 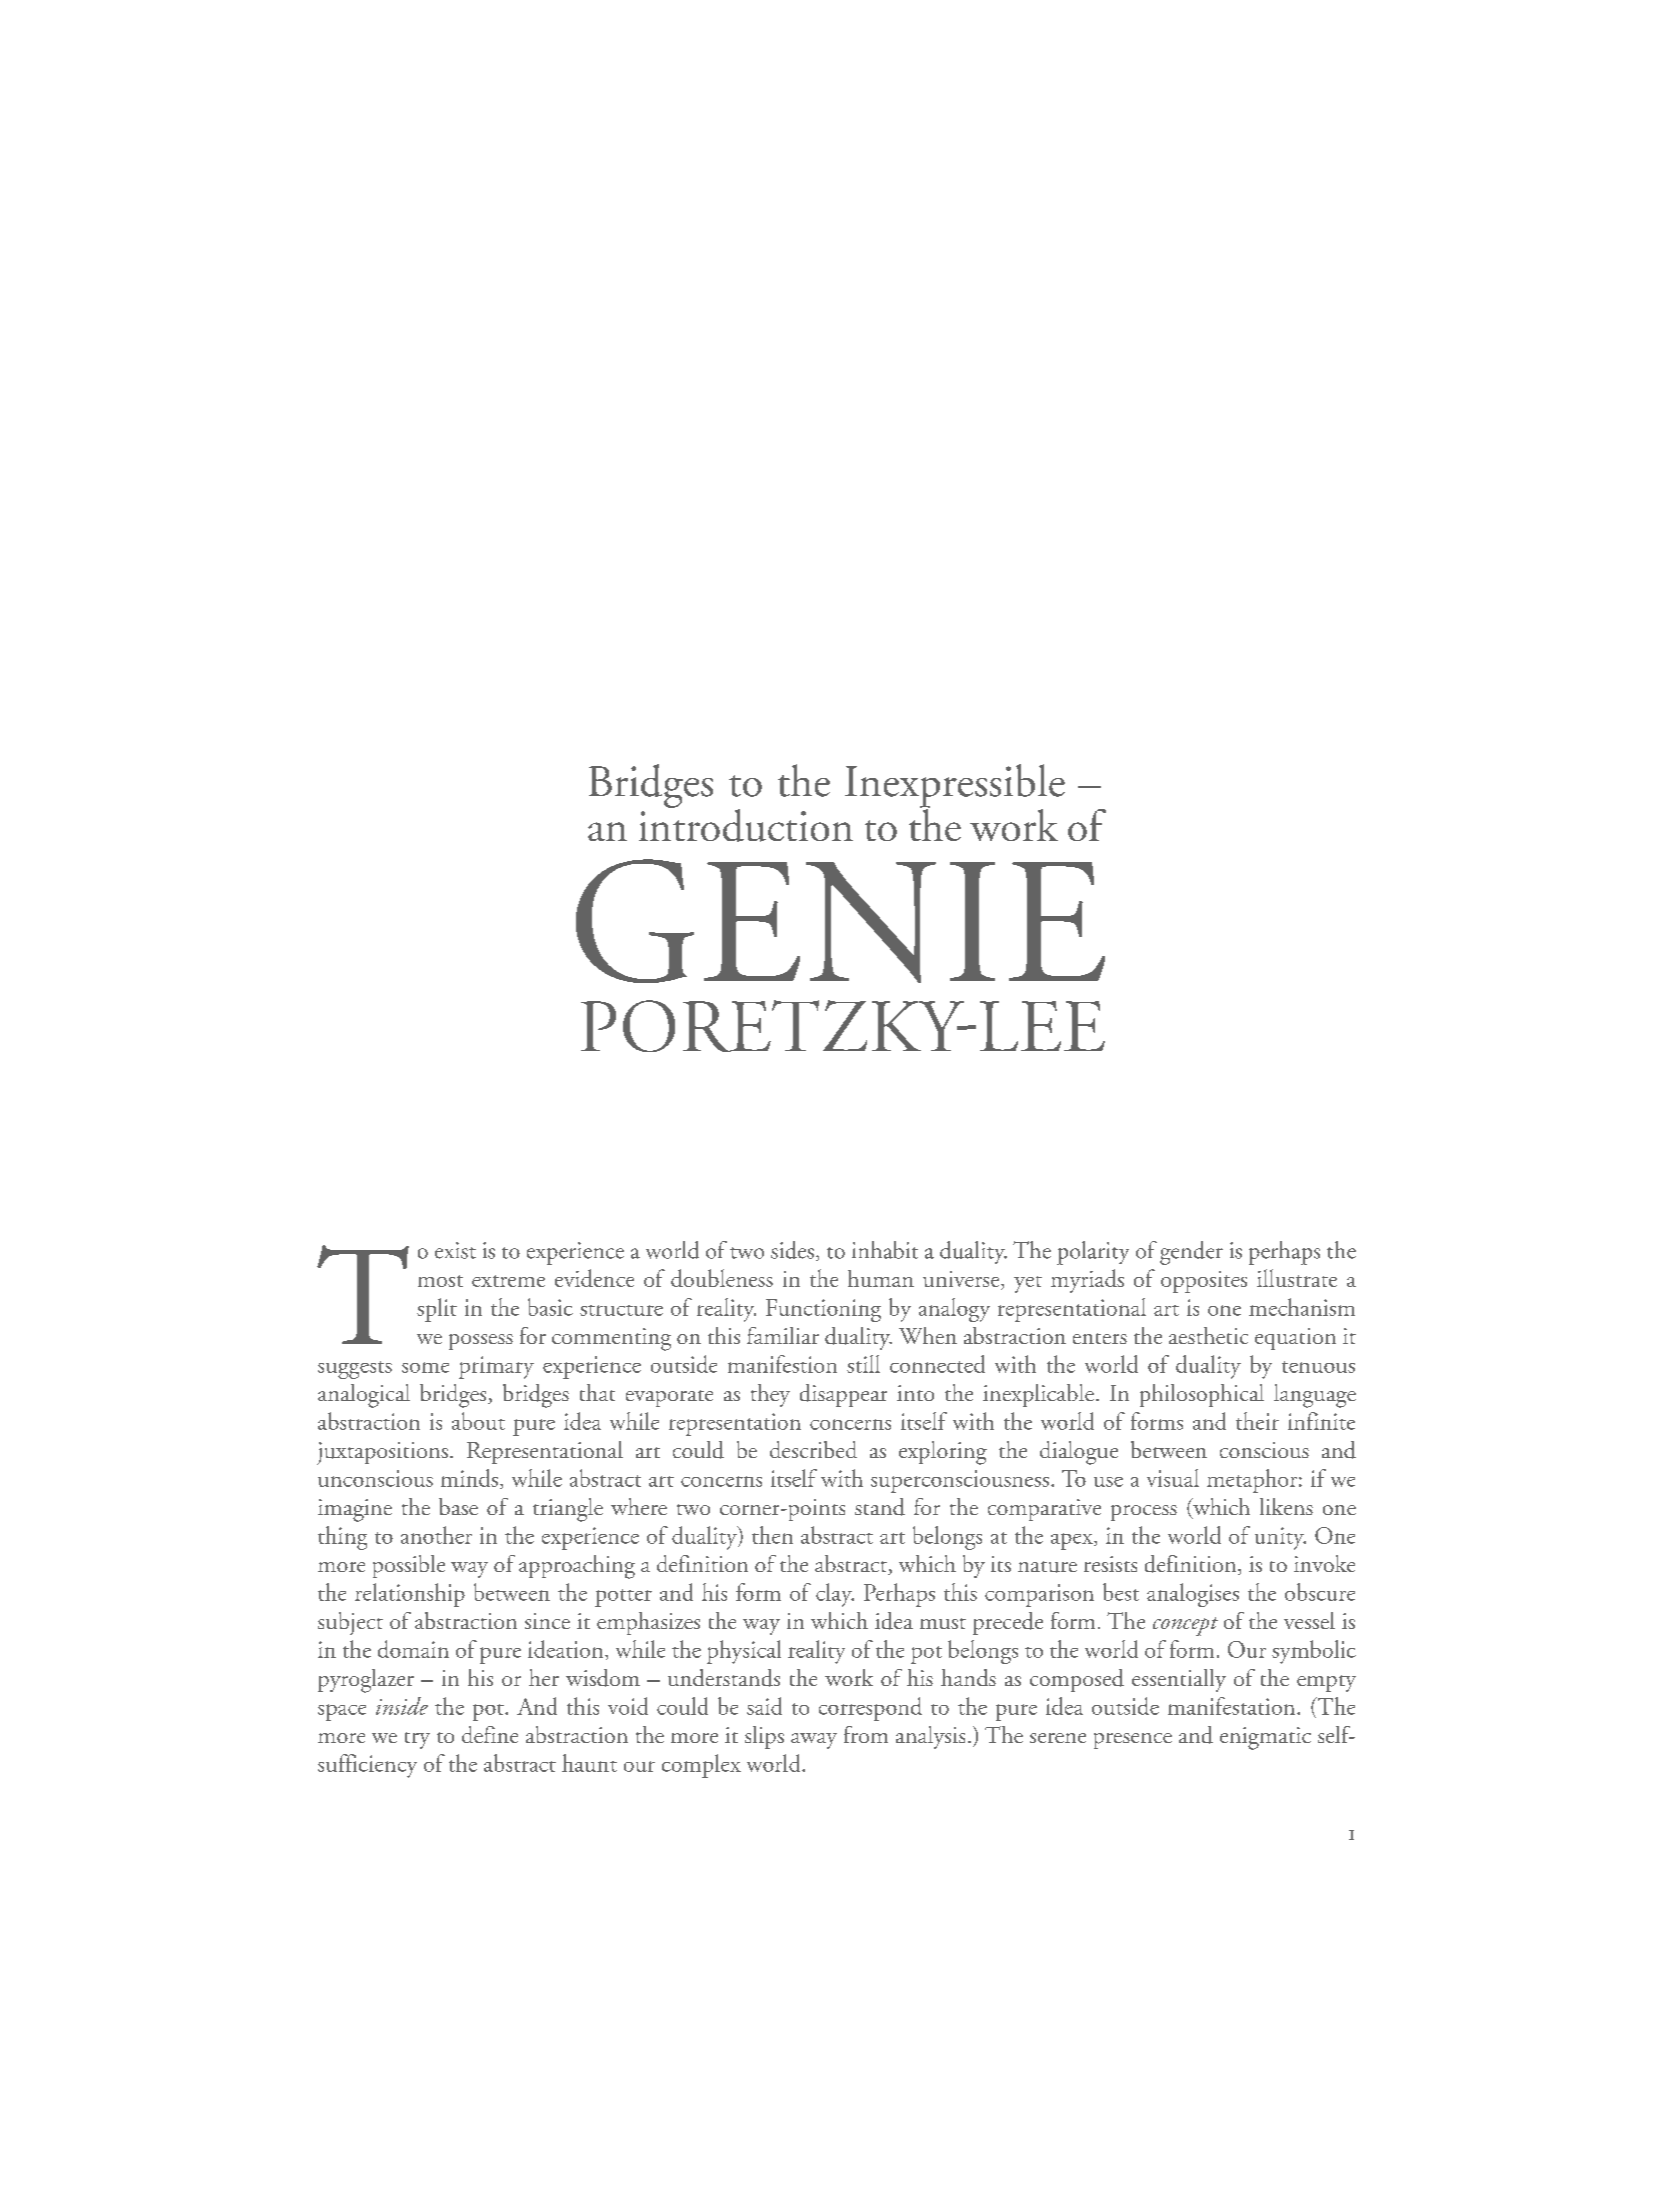 What do you see at coordinates (840, 921) in the screenshot?
I see `GENIE` at bounding box center [840, 921].
